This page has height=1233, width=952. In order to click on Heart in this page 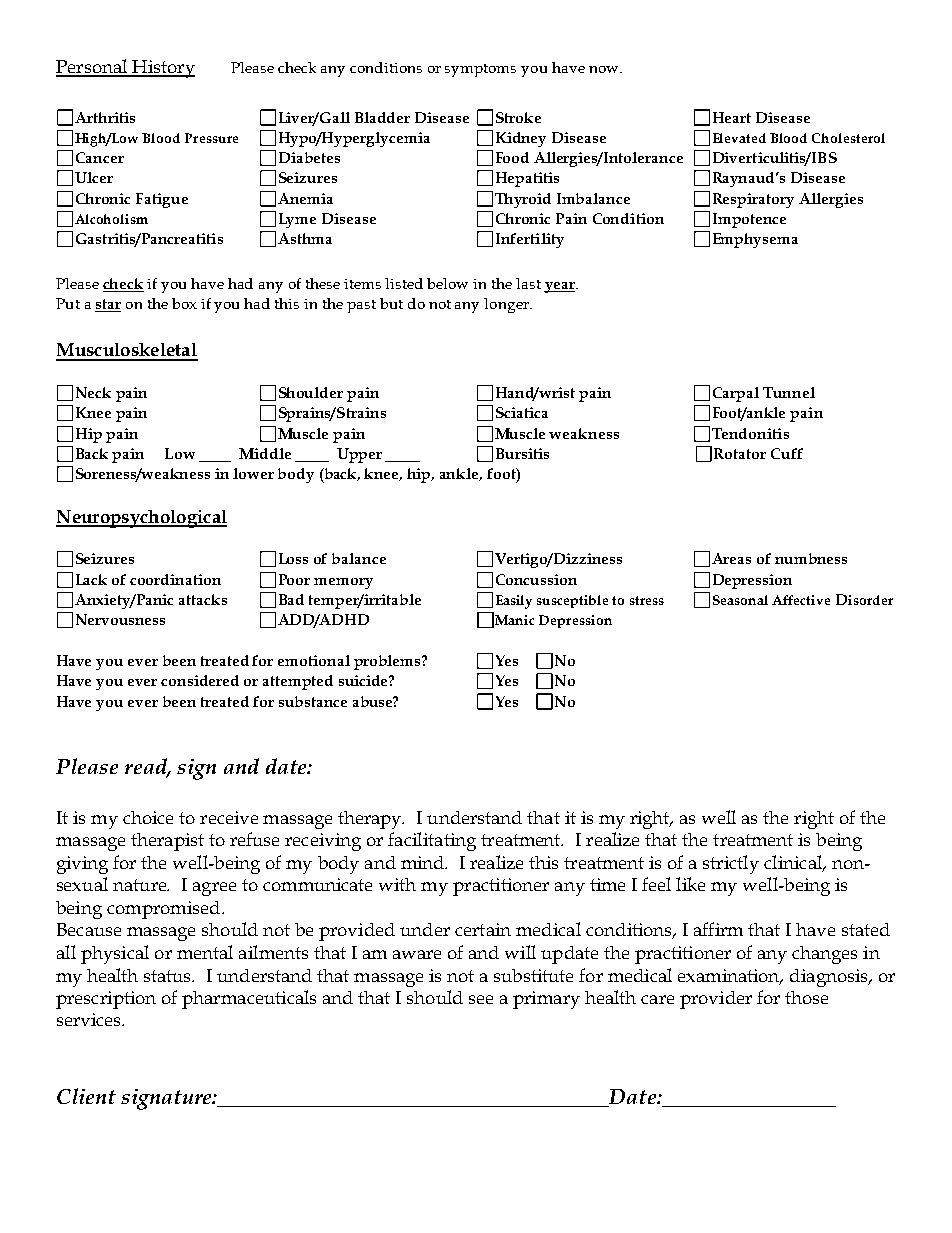, I will do `click(732, 117)`.
